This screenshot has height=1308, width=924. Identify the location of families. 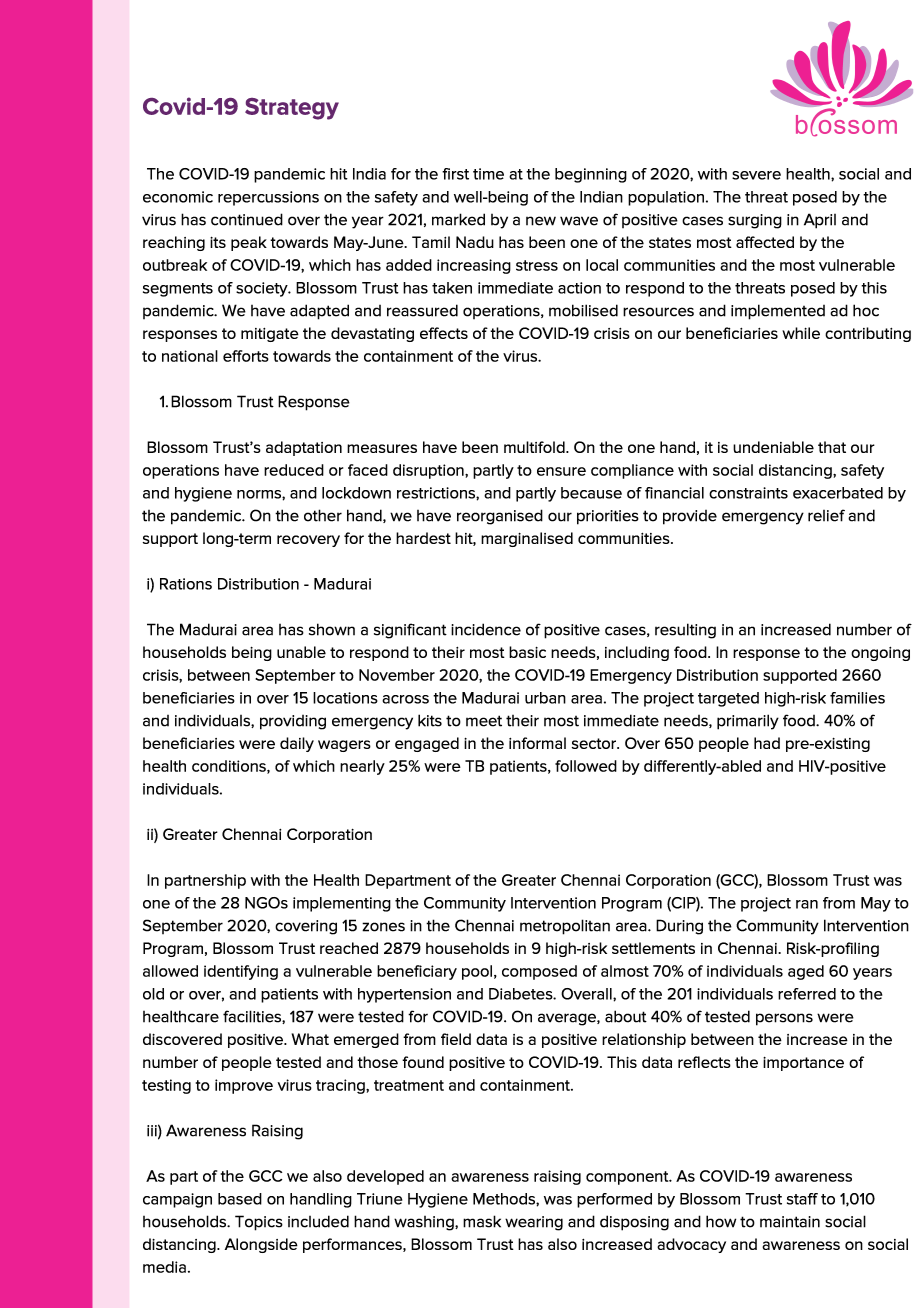
(857, 698).
